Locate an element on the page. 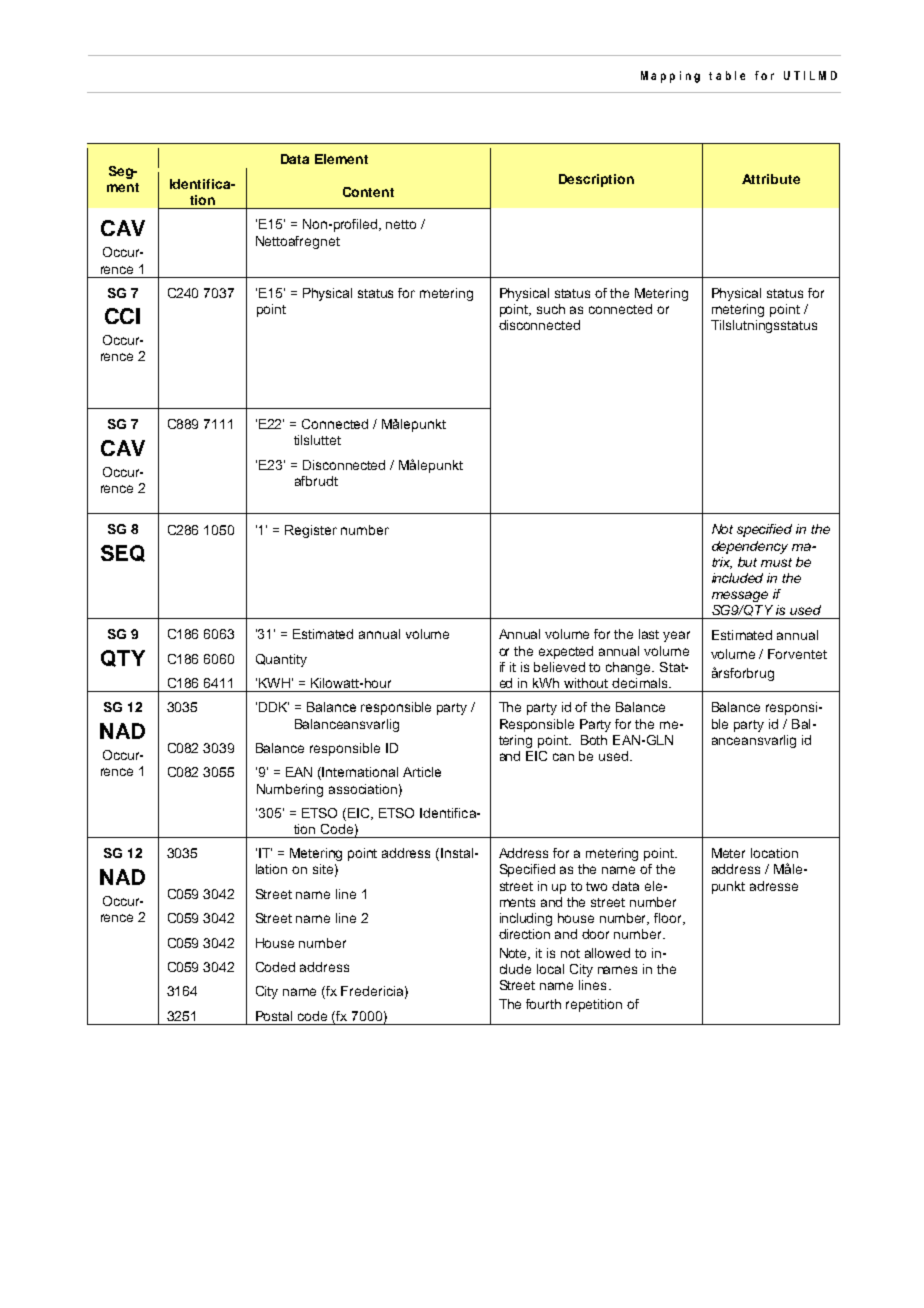  Attribute is located at coordinates (771, 179).
